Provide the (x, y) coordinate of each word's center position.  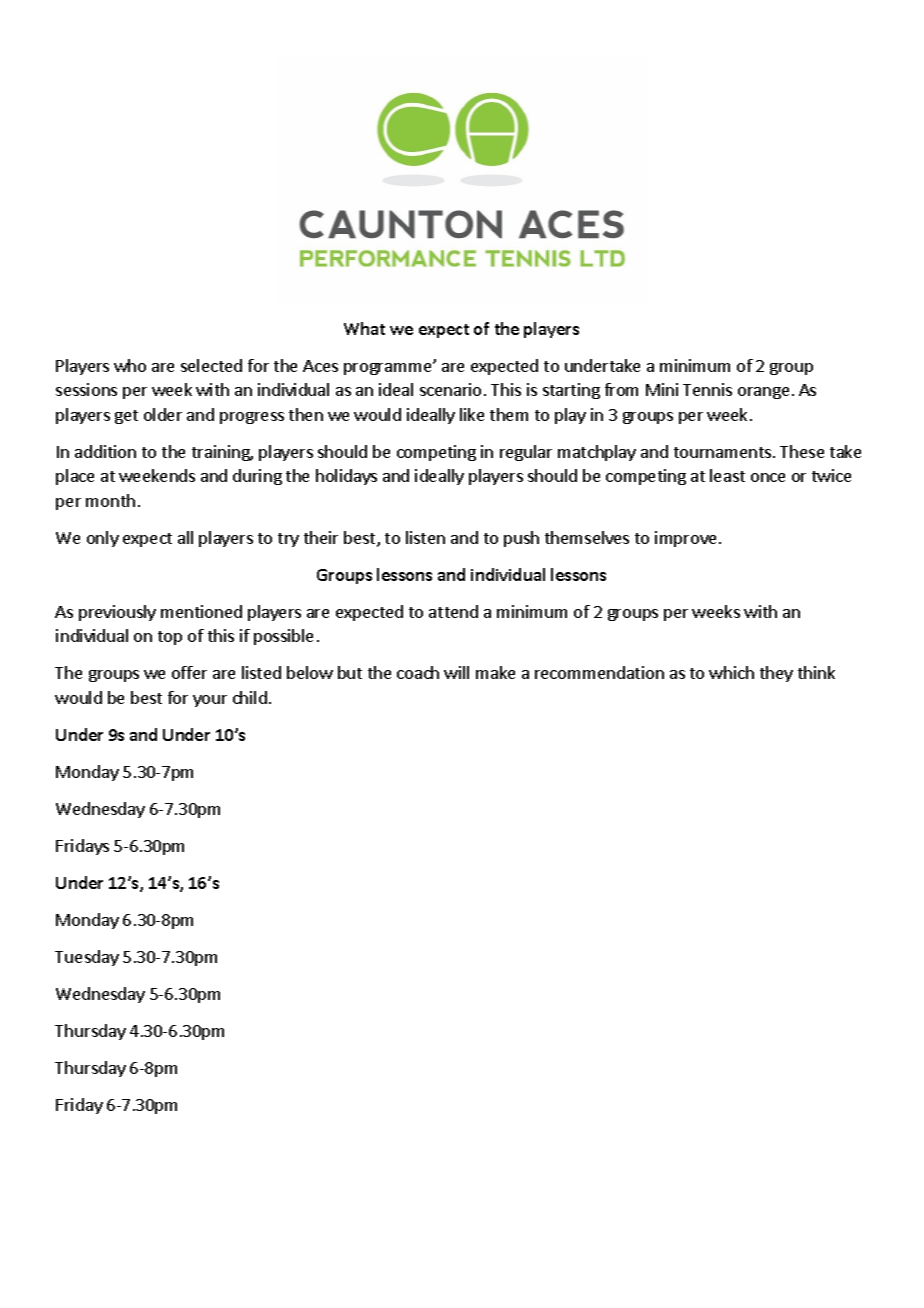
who (130, 365)
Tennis (707, 389)
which (731, 672)
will (456, 672)
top (170, 638)
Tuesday (87, 958)
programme (389, 368)
